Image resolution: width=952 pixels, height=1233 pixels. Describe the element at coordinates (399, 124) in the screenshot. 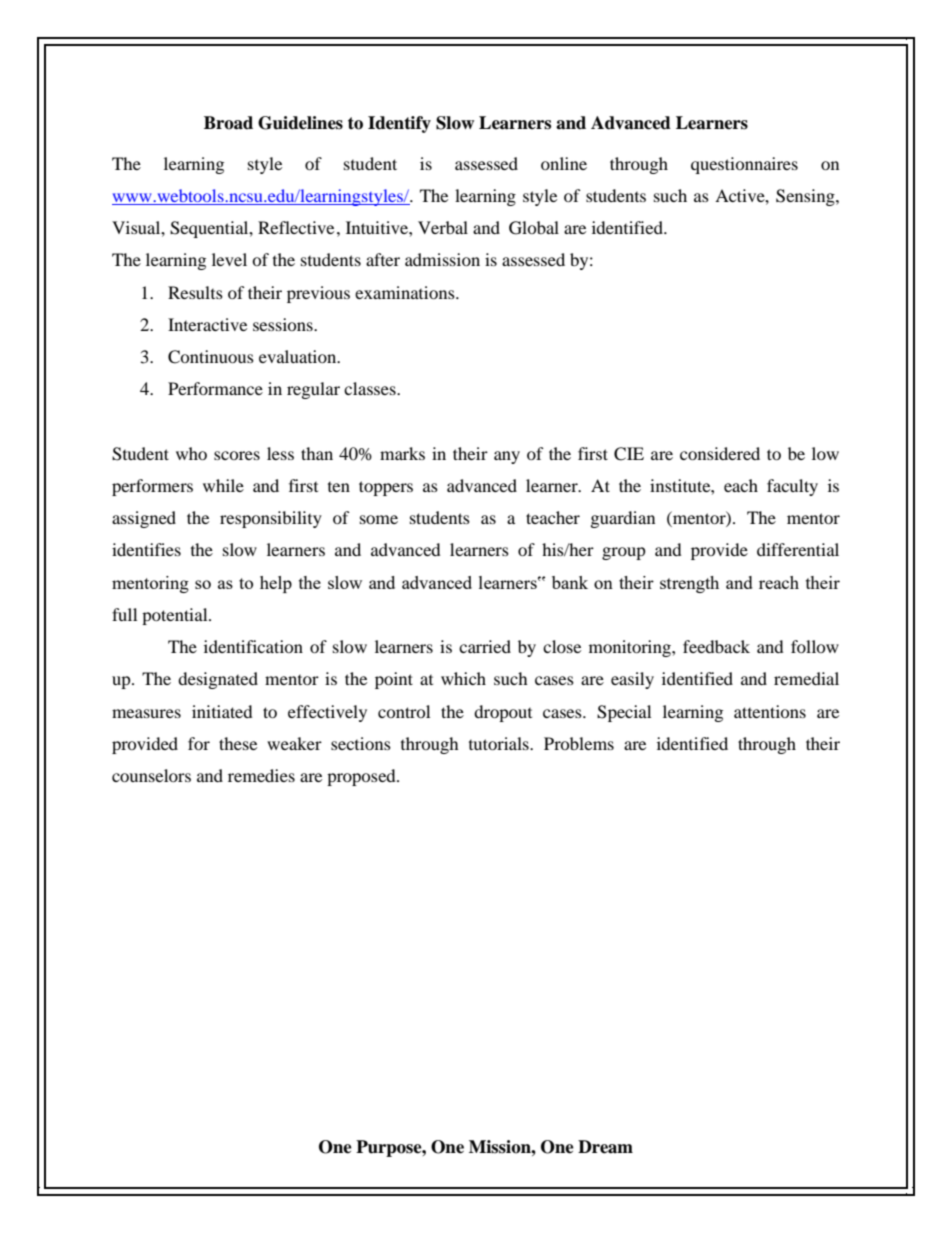

I see `Identify` at that location.
